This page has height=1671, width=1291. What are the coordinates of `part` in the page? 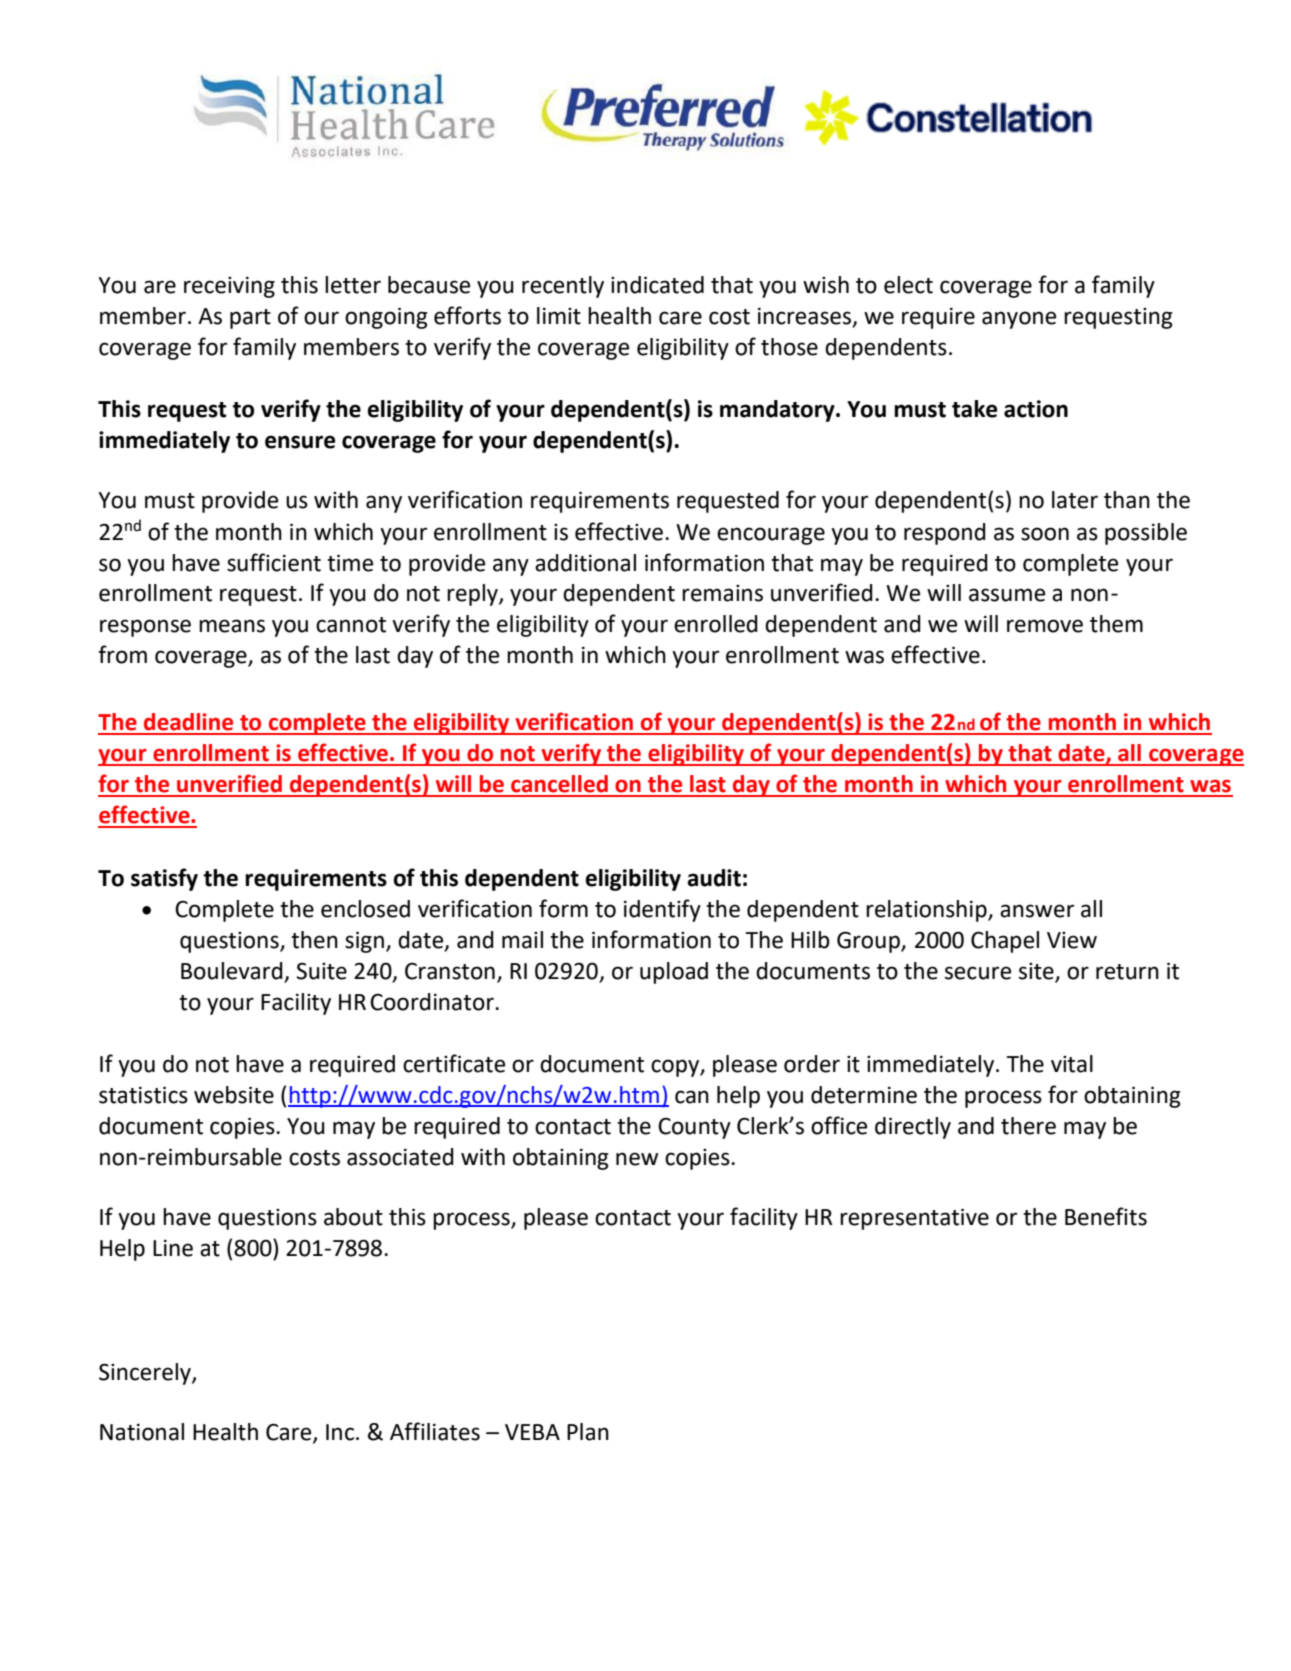 It's located at (250, 319).
